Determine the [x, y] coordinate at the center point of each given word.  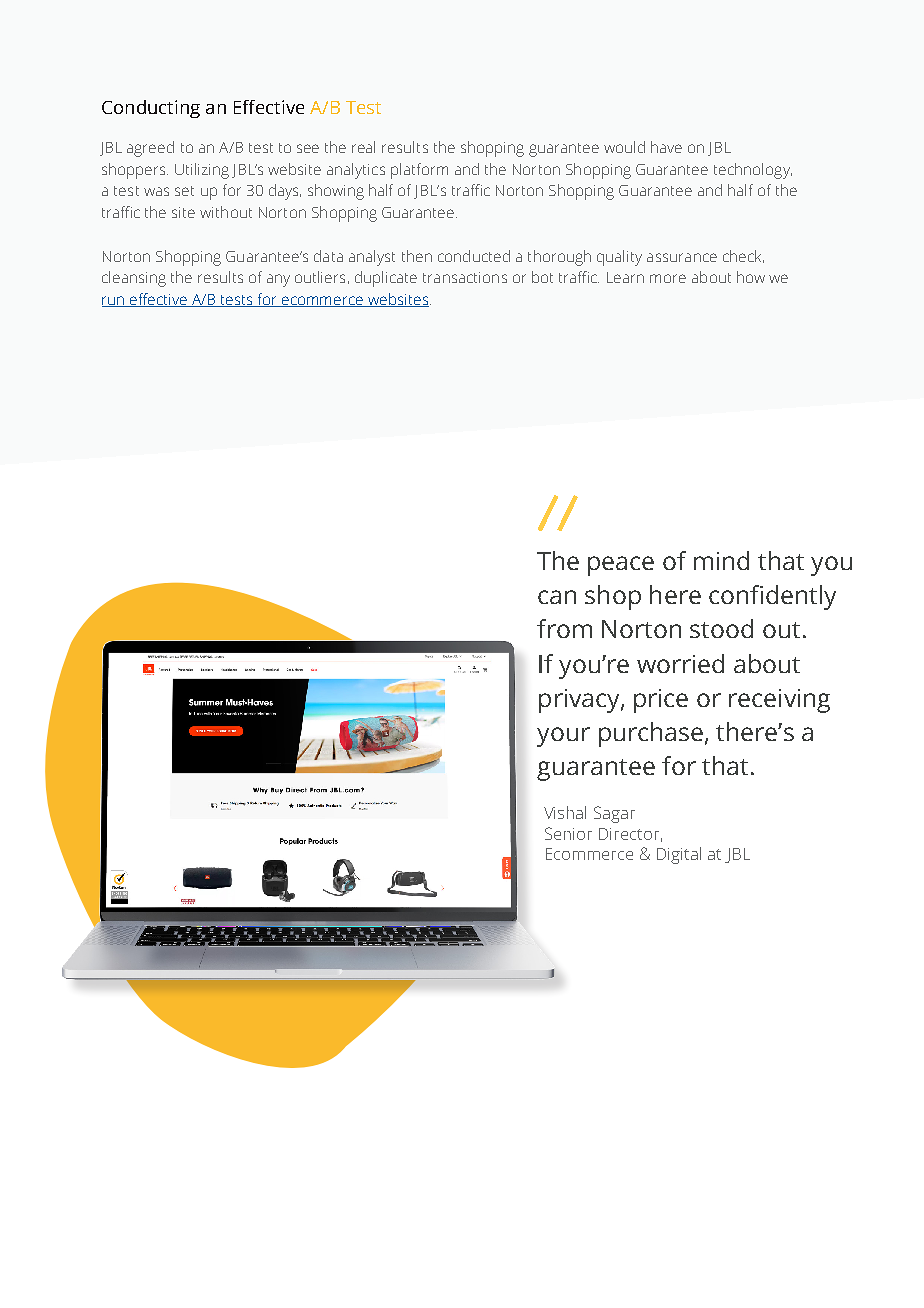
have [666, 147]
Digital [679, 855]
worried [680, 663]
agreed [150, 149]
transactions [465, 277]
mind [721, 560]
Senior [568, 833]
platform [419, 171]
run [114, 301]
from [564, 628]
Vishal [565, 812]
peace [621, 566]
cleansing [134, 279]
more [668, 278]
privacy [580, 701]
